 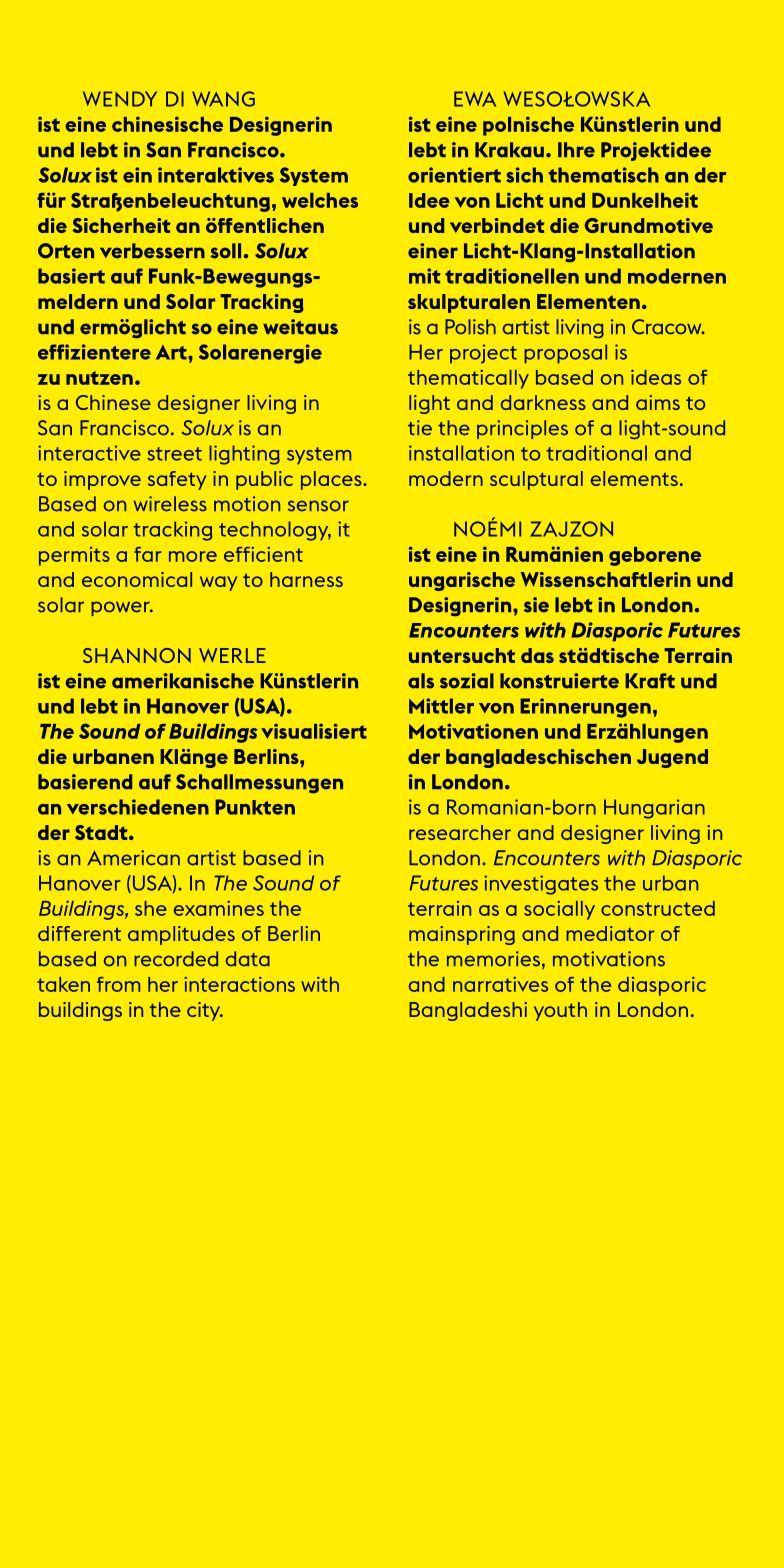 What do you see at coordinates (148, 554) in the document?
I see `far` at bounding box center [148, 554].
